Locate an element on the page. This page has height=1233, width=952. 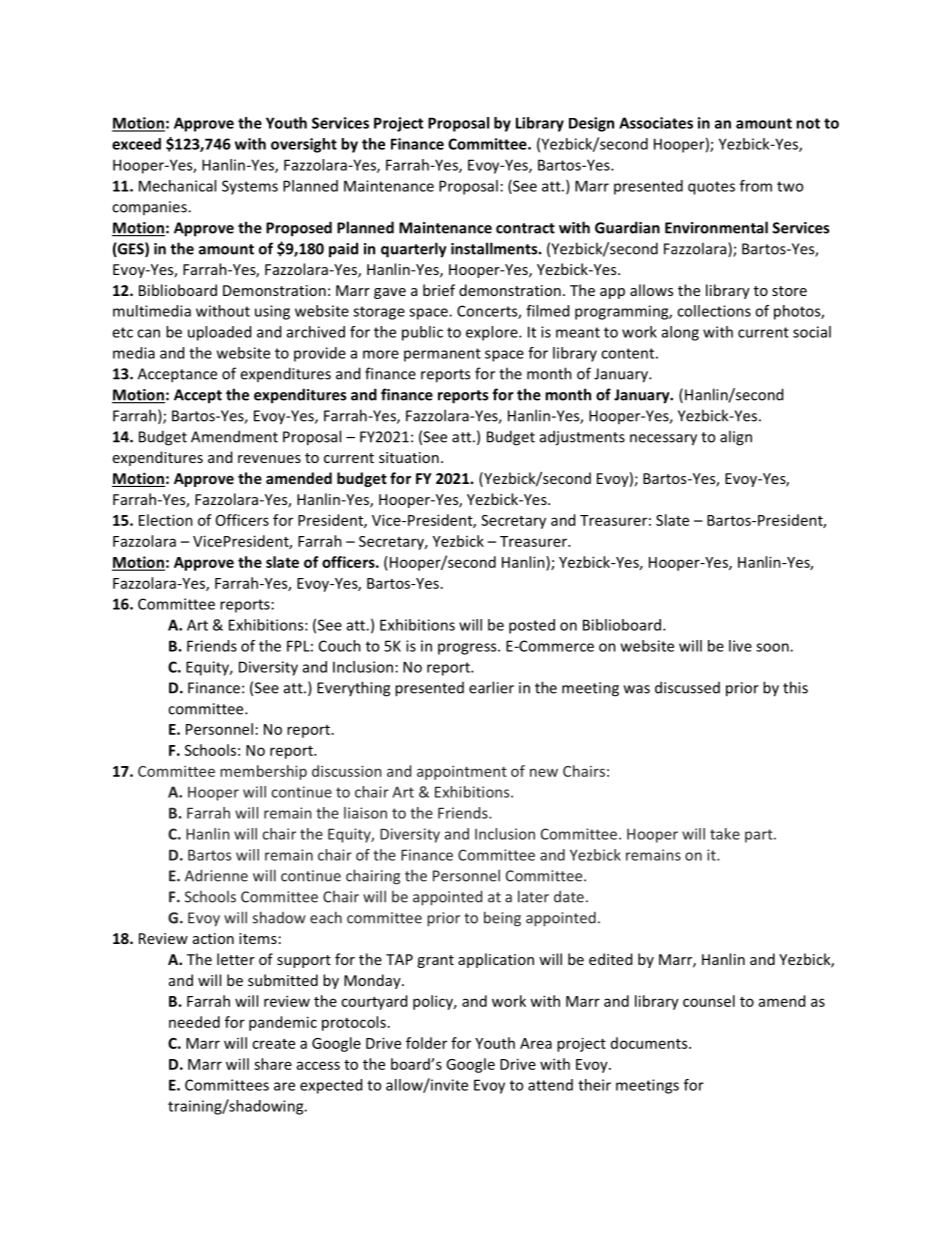
situation is located at coordinates (409, 457).
